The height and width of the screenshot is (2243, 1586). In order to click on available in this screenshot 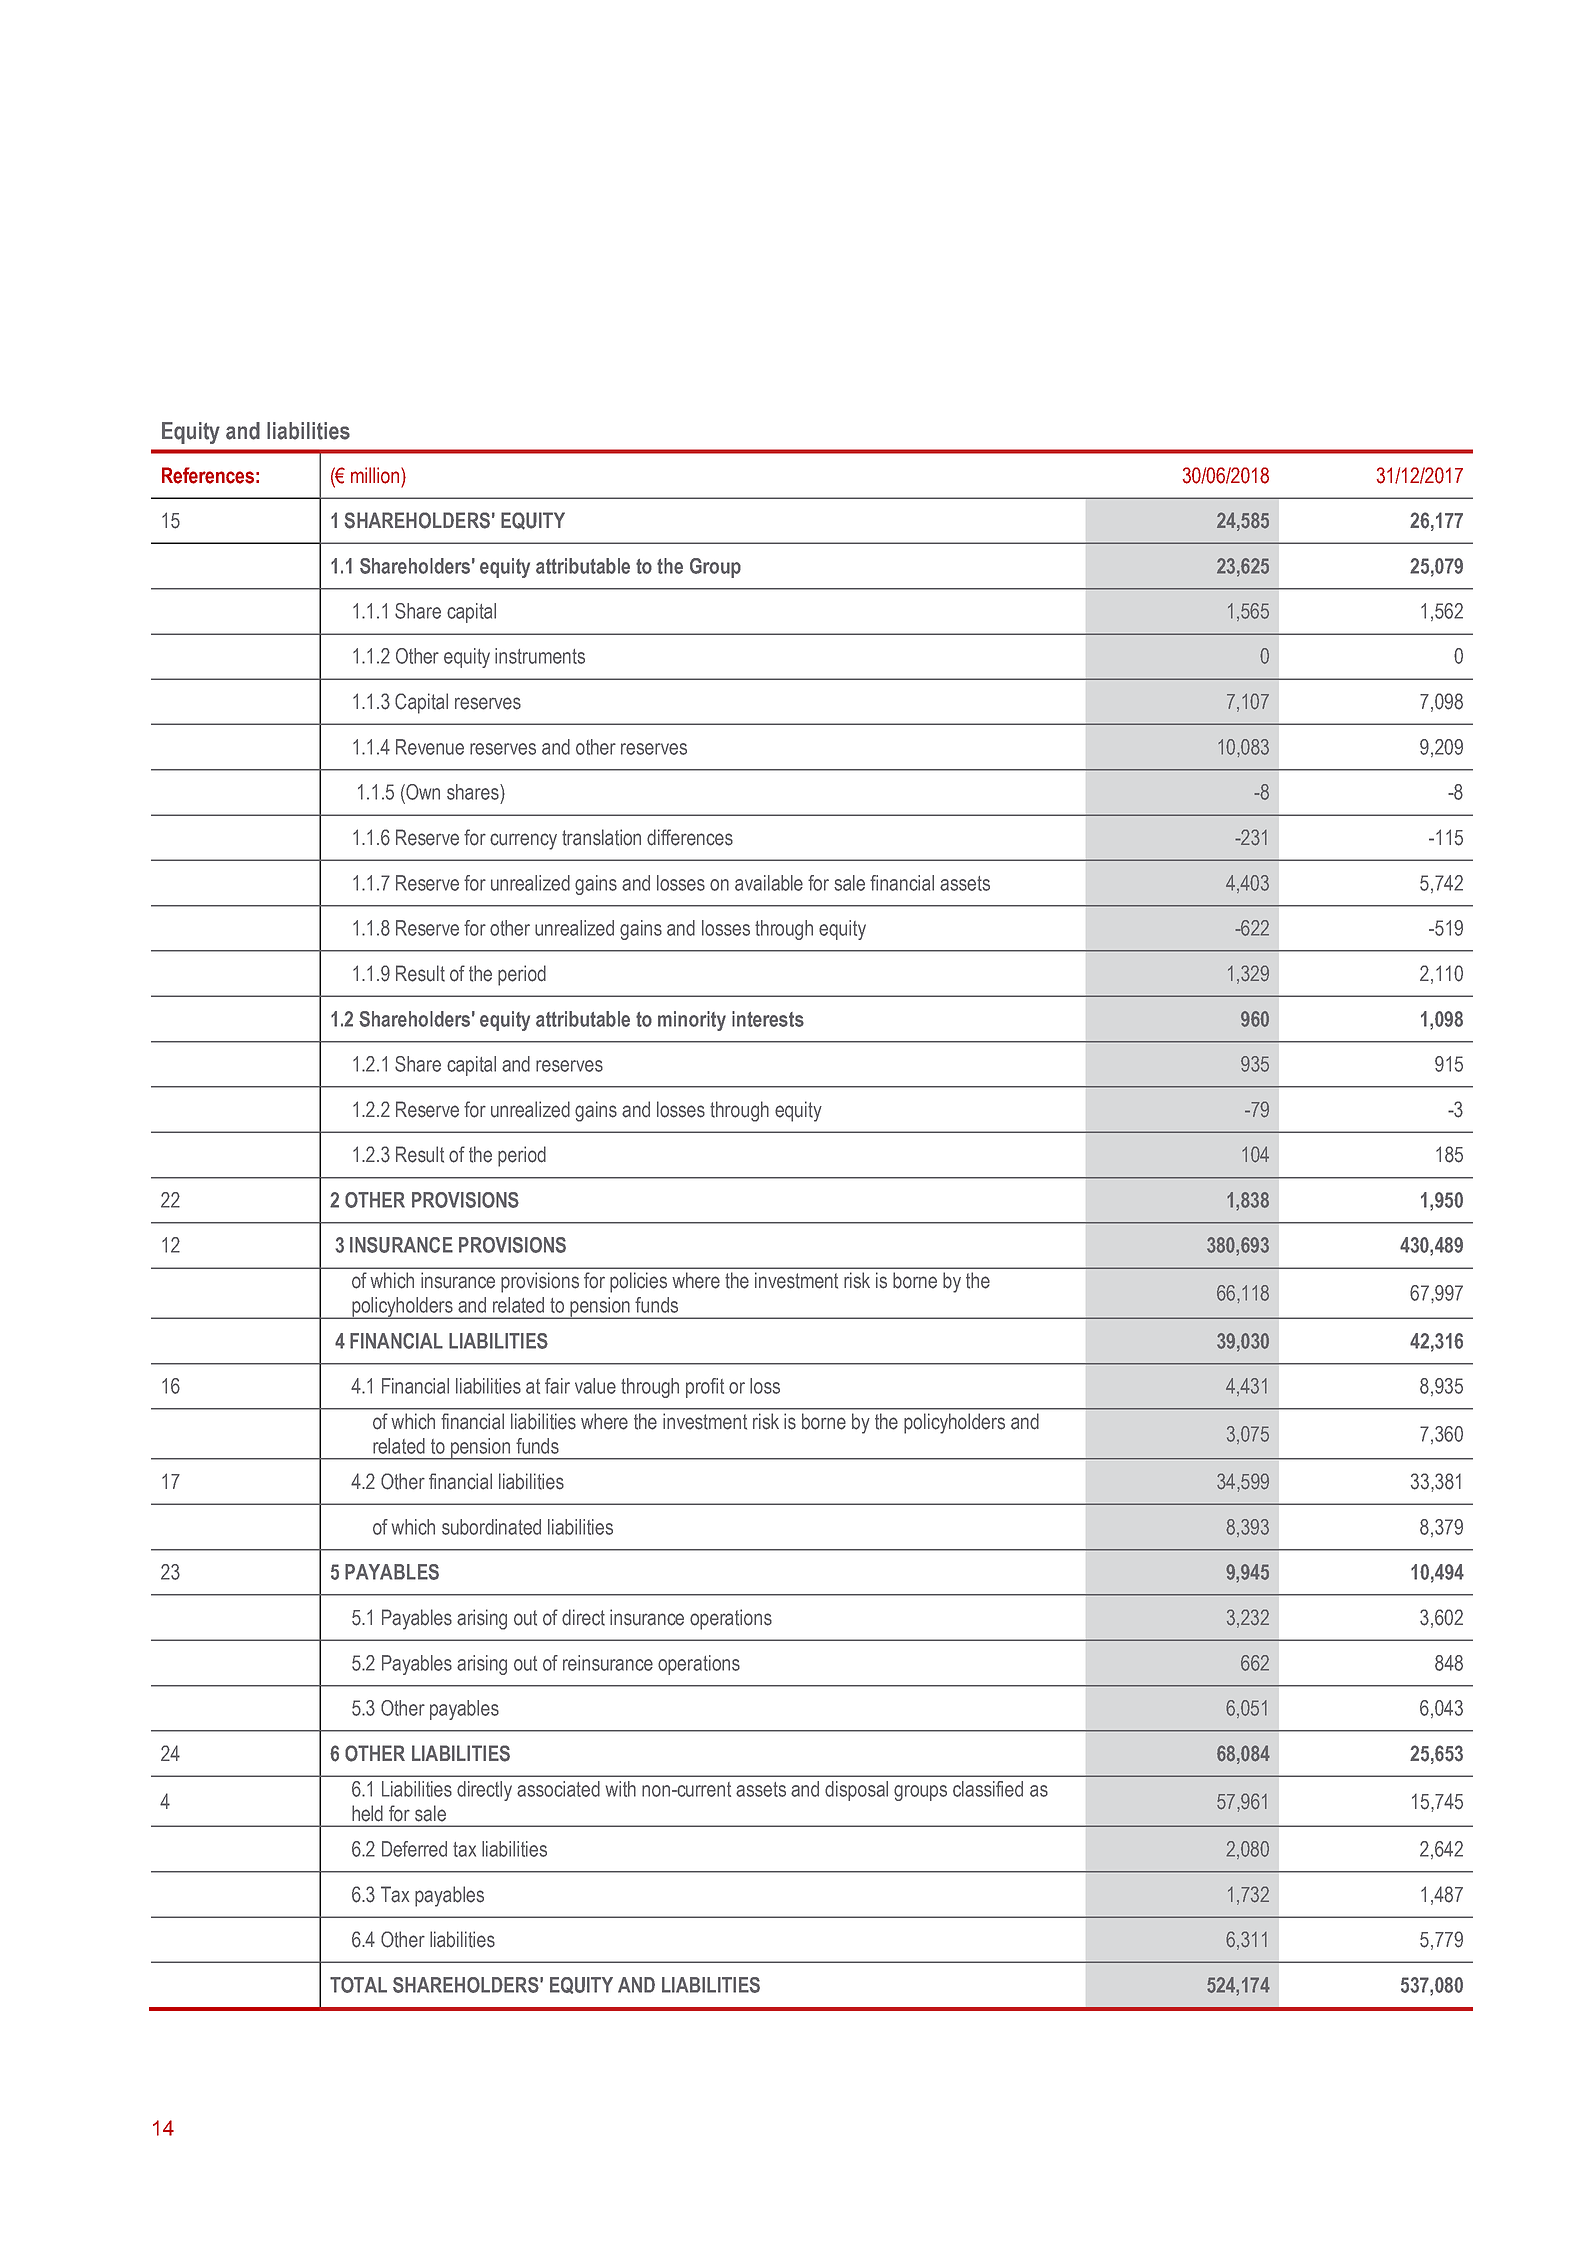, I will do `click(769, 883)`.
